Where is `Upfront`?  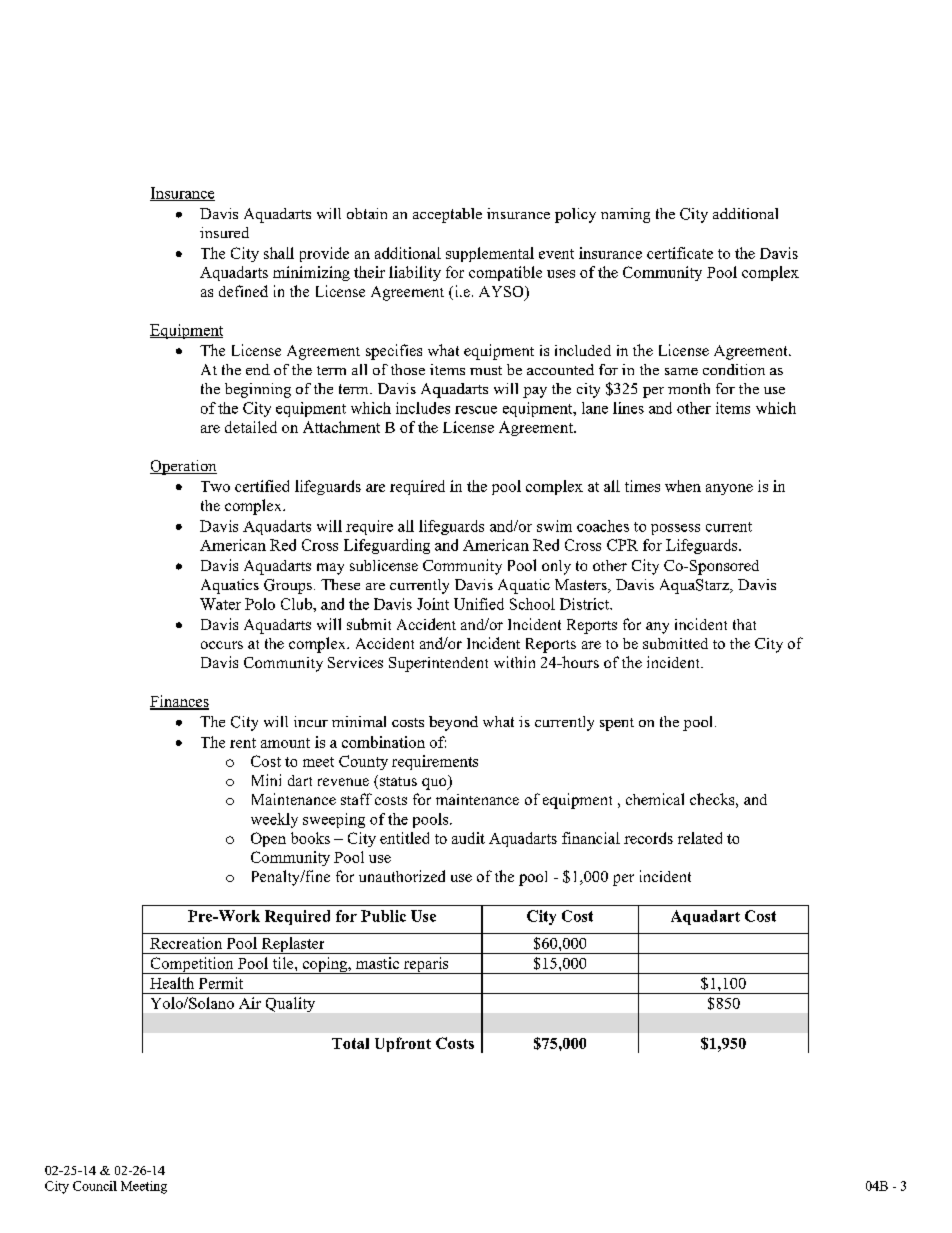 Upfront is located at coordinates (403, 1044).
